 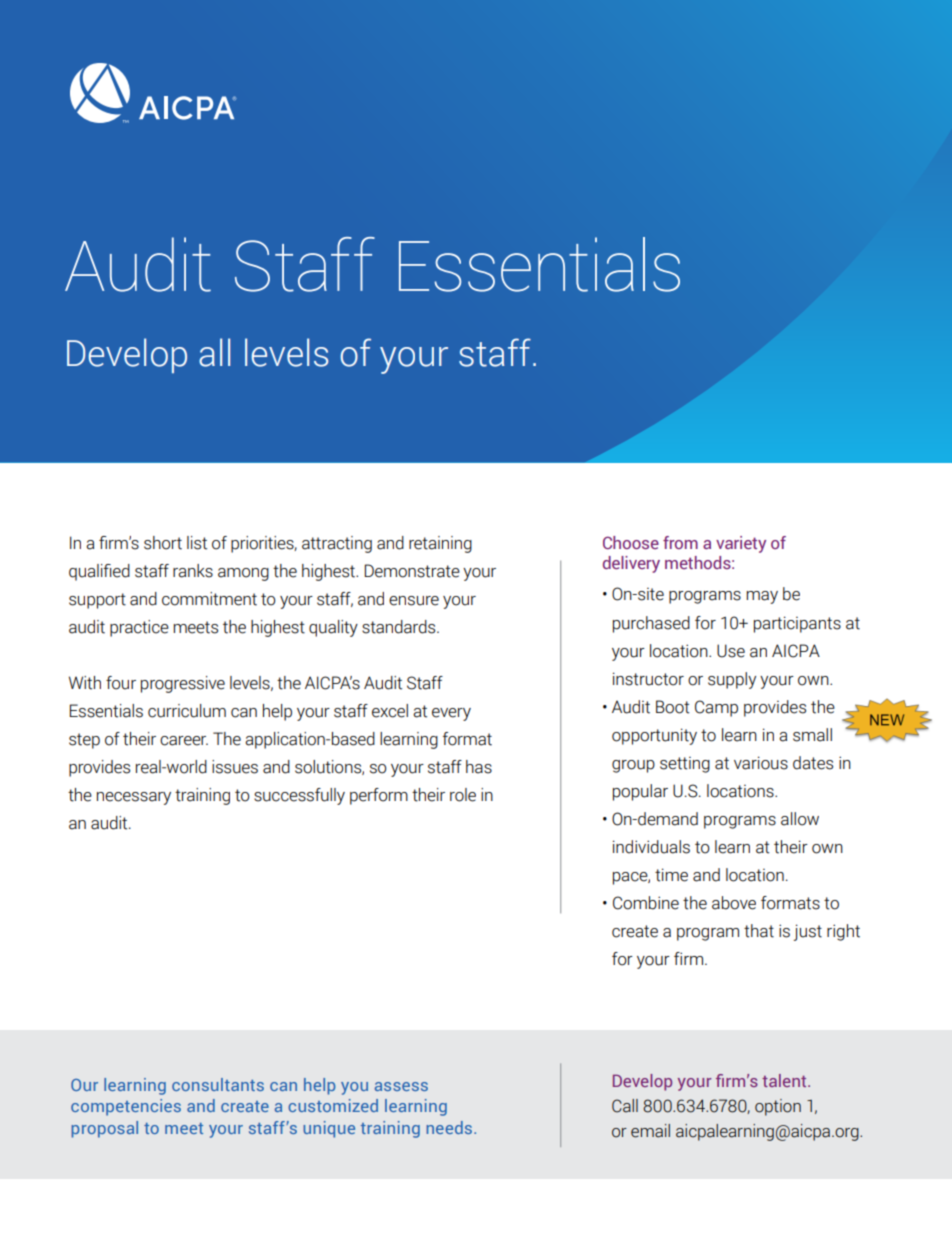 What do you see at coordinates (463, 795) in the page?
I see `role` at bounding box center [463, 795].
